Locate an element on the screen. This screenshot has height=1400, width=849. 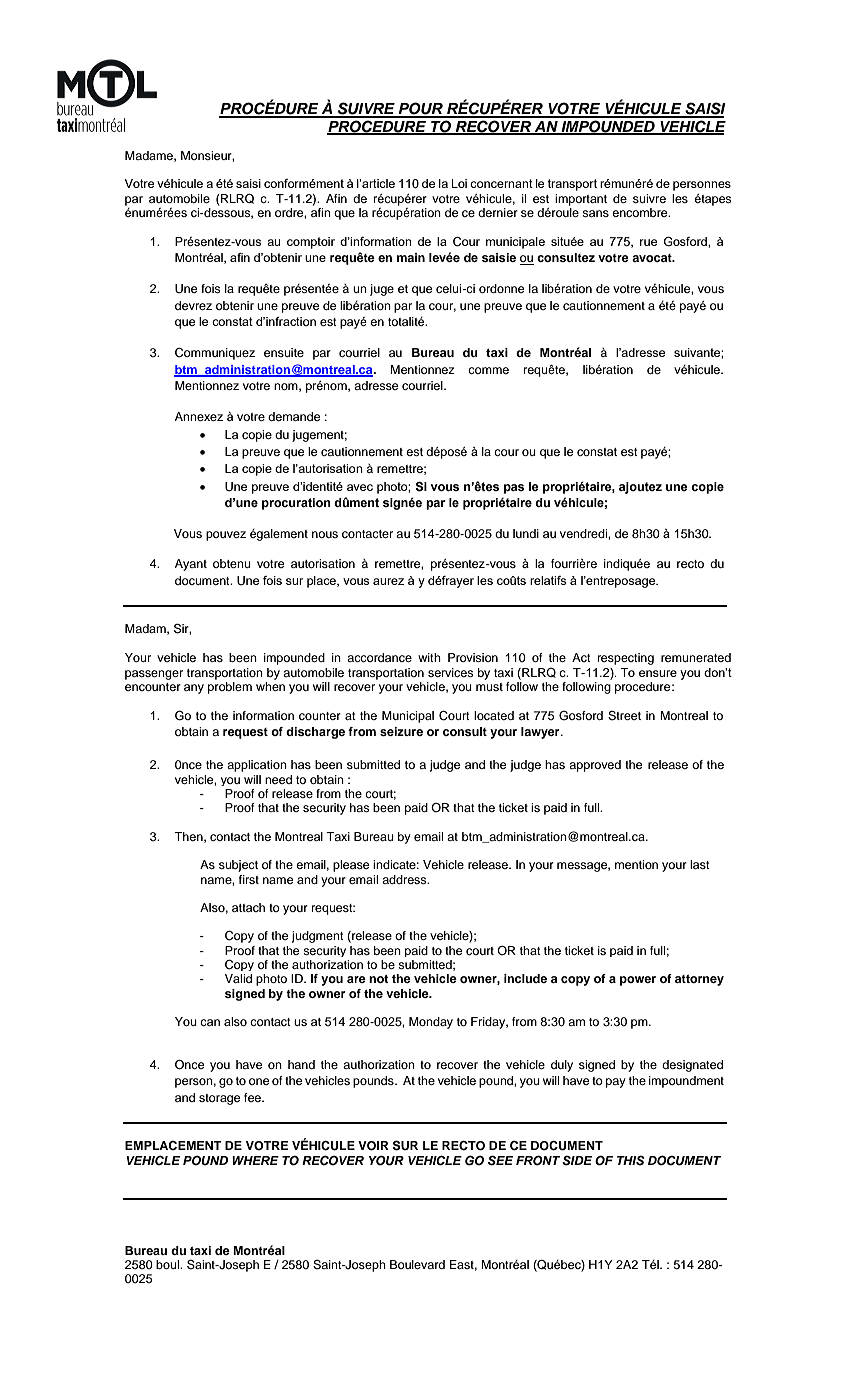
VOIR is located at coordinates (373, 1146).
